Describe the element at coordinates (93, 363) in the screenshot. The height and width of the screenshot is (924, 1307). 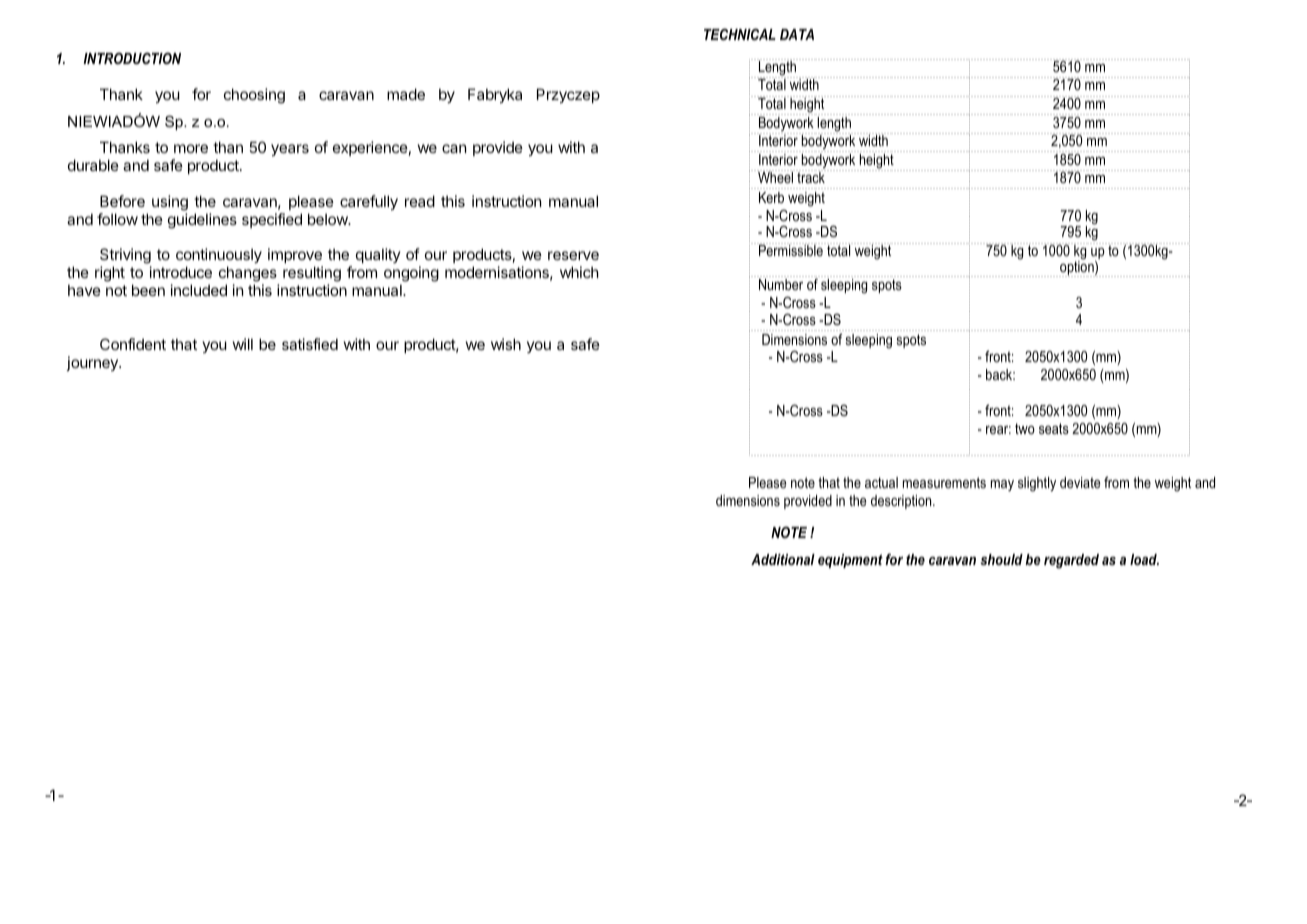
I see `journey` at that location.
